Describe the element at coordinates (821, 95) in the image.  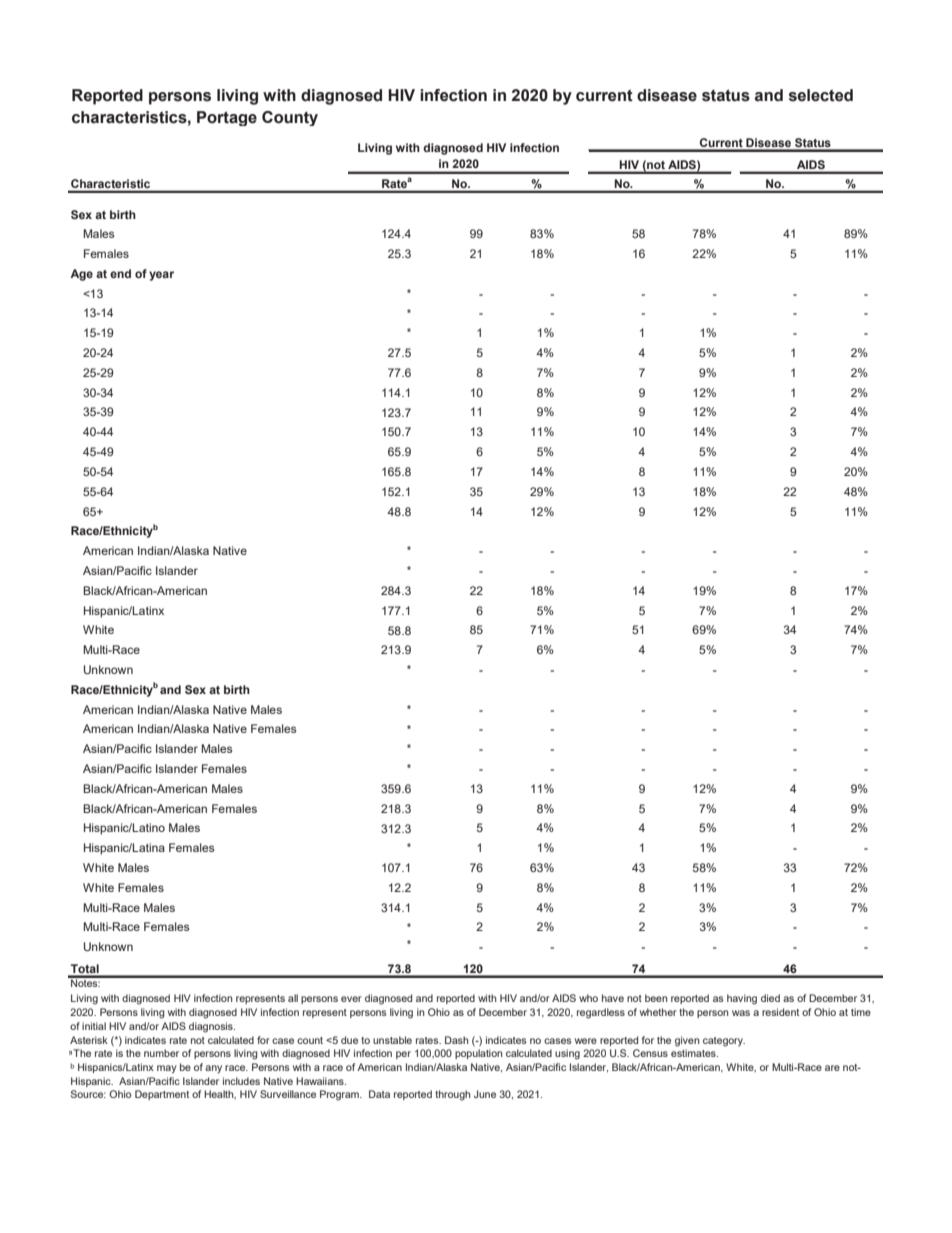
I see `selected` at that location.
